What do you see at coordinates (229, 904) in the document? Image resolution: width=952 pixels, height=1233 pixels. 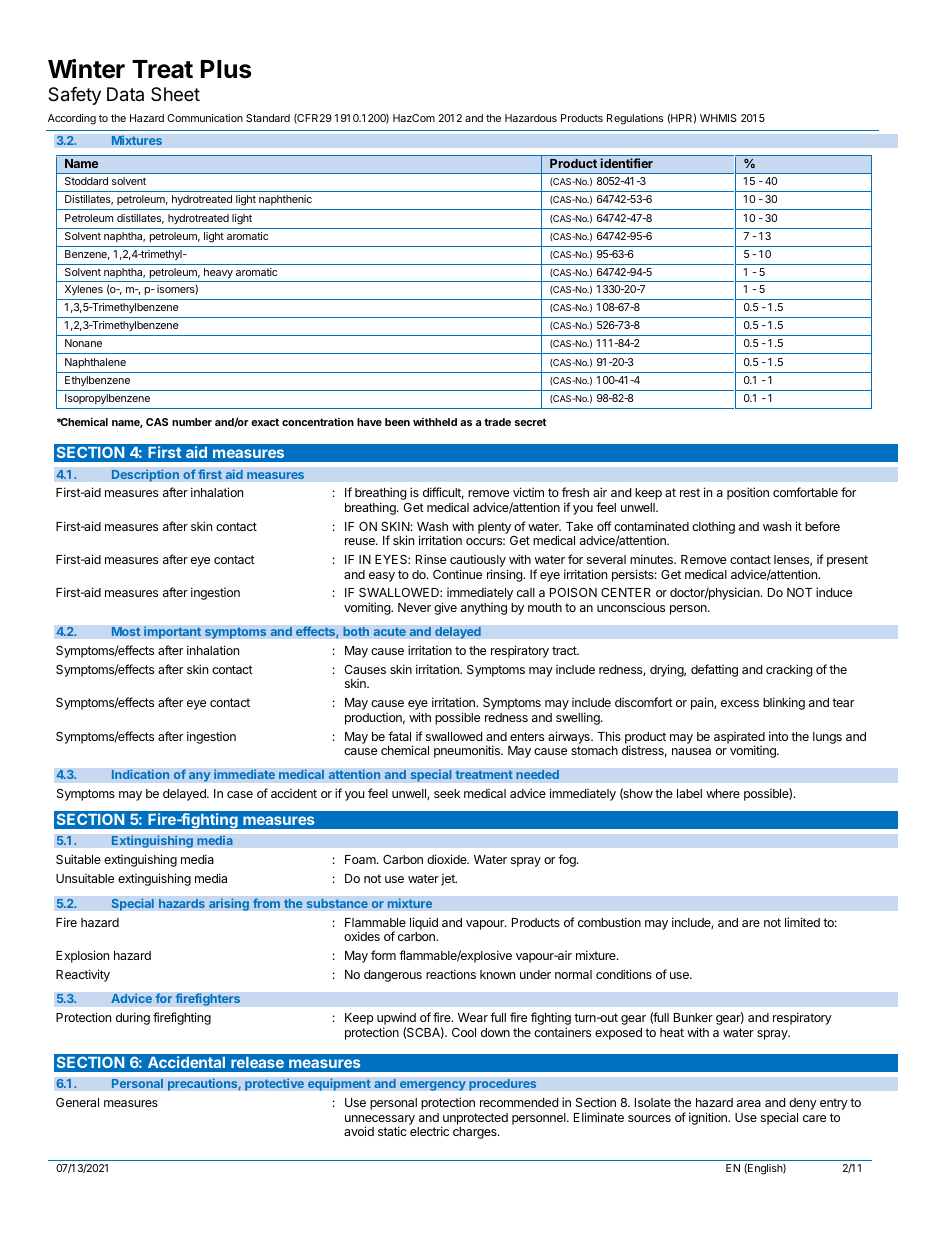 I see `arising` at bounding box center [229, 904].
